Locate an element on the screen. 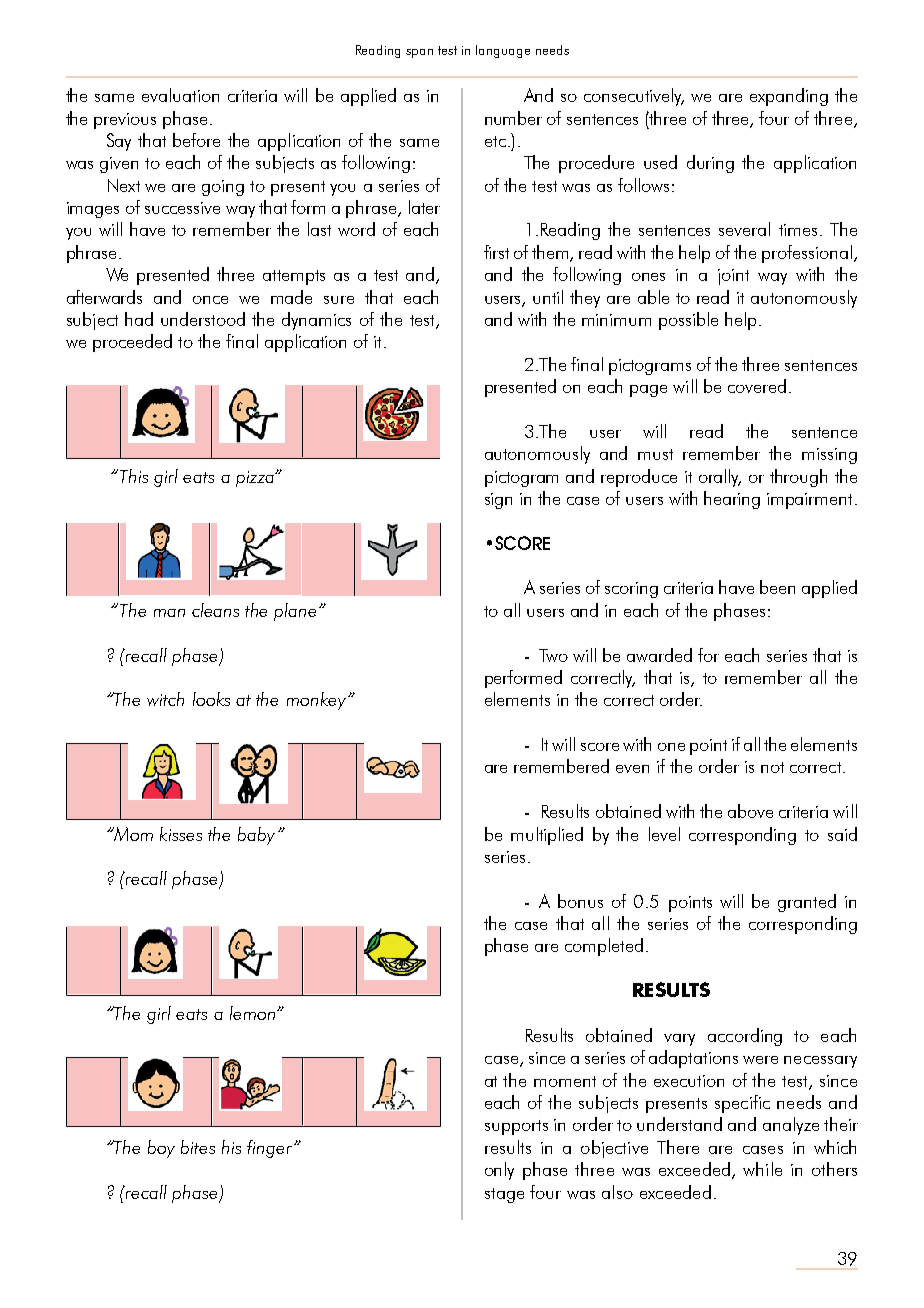 This screenshot has width=924, height=1308. orally is located at coordinates (720, 478).
